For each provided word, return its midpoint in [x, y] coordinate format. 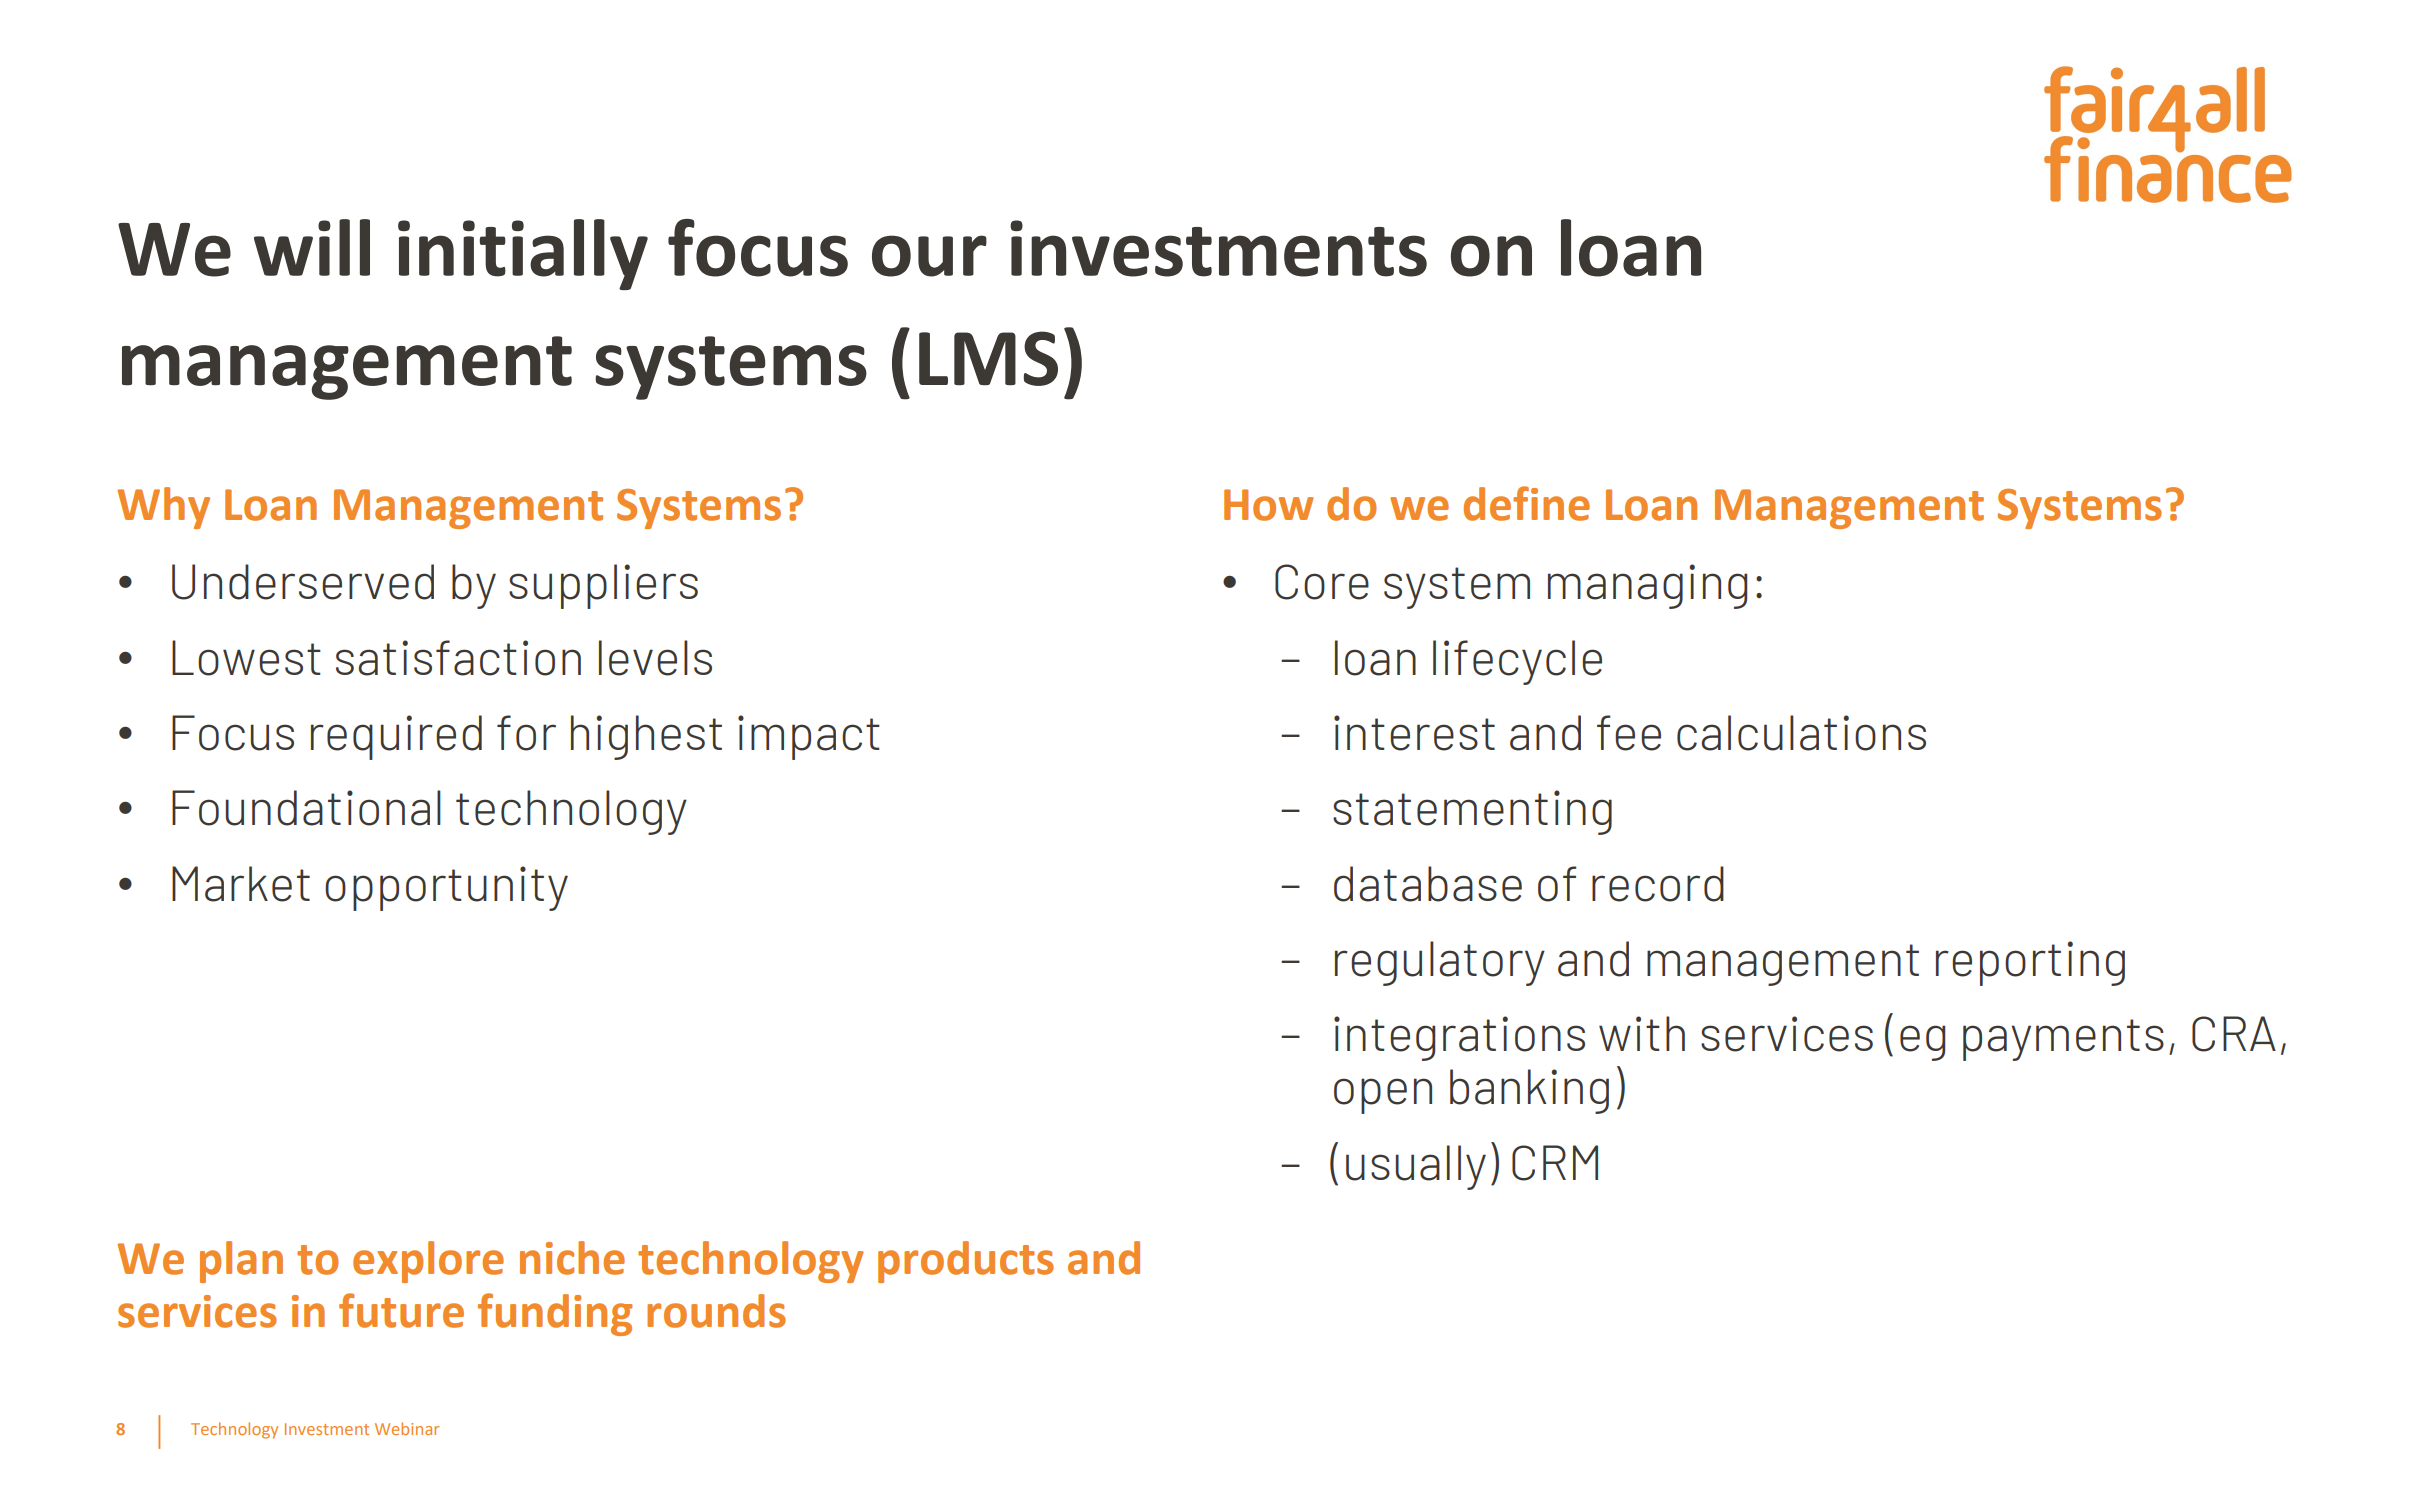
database [1428, 884]
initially [523, 254]
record [1658, 884]
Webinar [407, 1428]
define [1526, 503]
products [966, 1262]
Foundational [306, 808]
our [929, 256]
